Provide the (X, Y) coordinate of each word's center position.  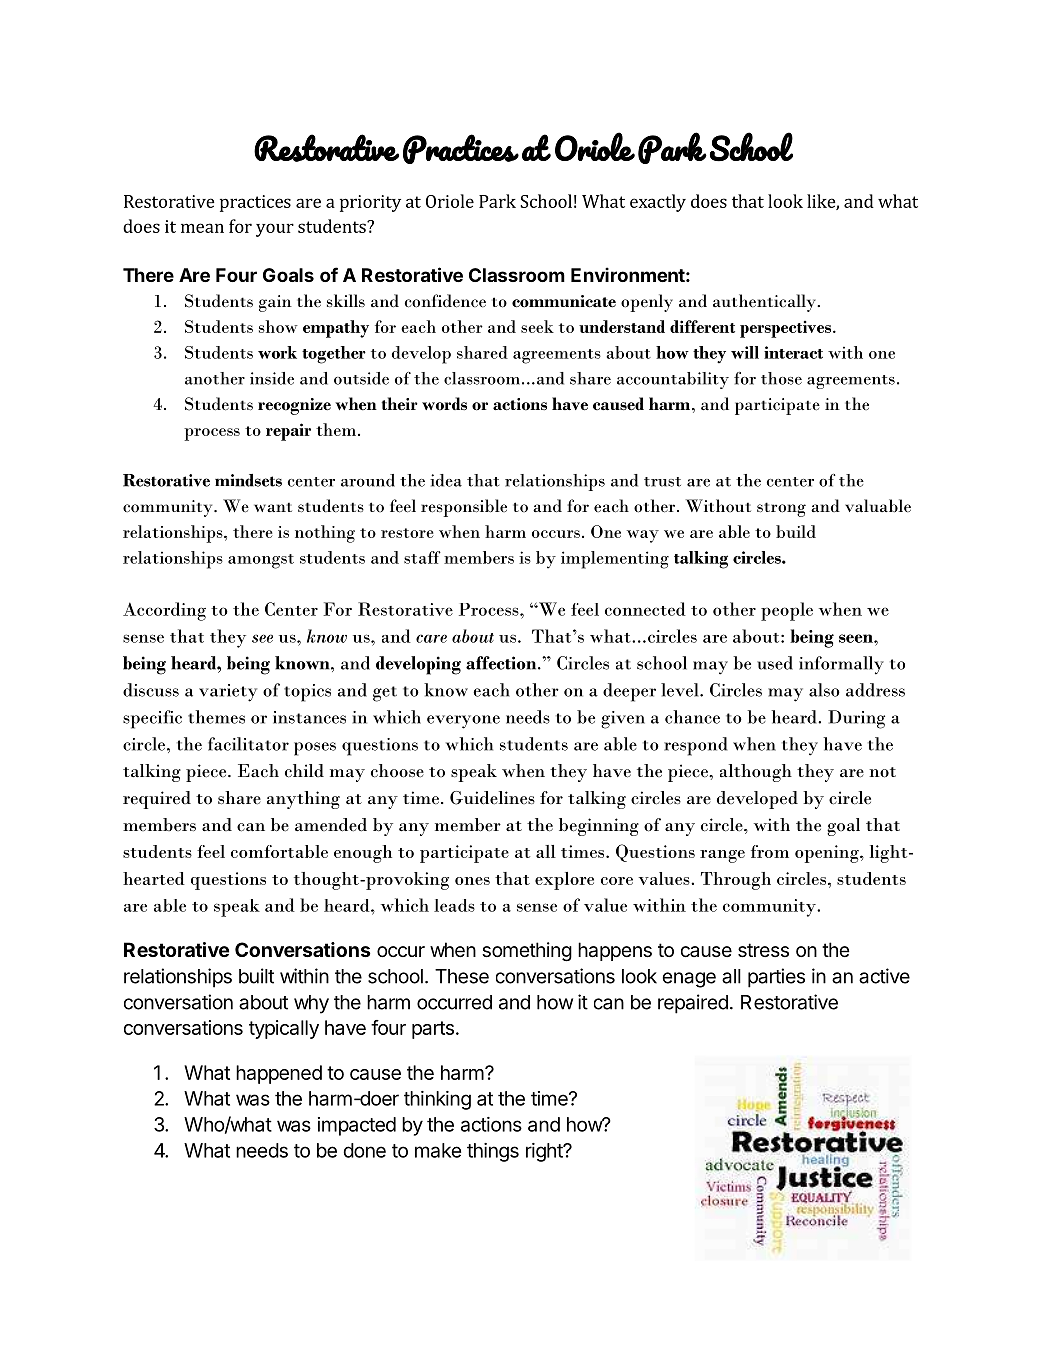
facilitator (248, 744)
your (275, 230)
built (256, 976)
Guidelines (492, 798)
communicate (564, 301)
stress (763, 950)
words (444, 404)
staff (422, 557)
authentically (765, 303)
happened (279, 1074)
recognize (294, 406)
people (787, 611)
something (527, 952)
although (756, 773)
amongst (261, 561)
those (781, 378)
